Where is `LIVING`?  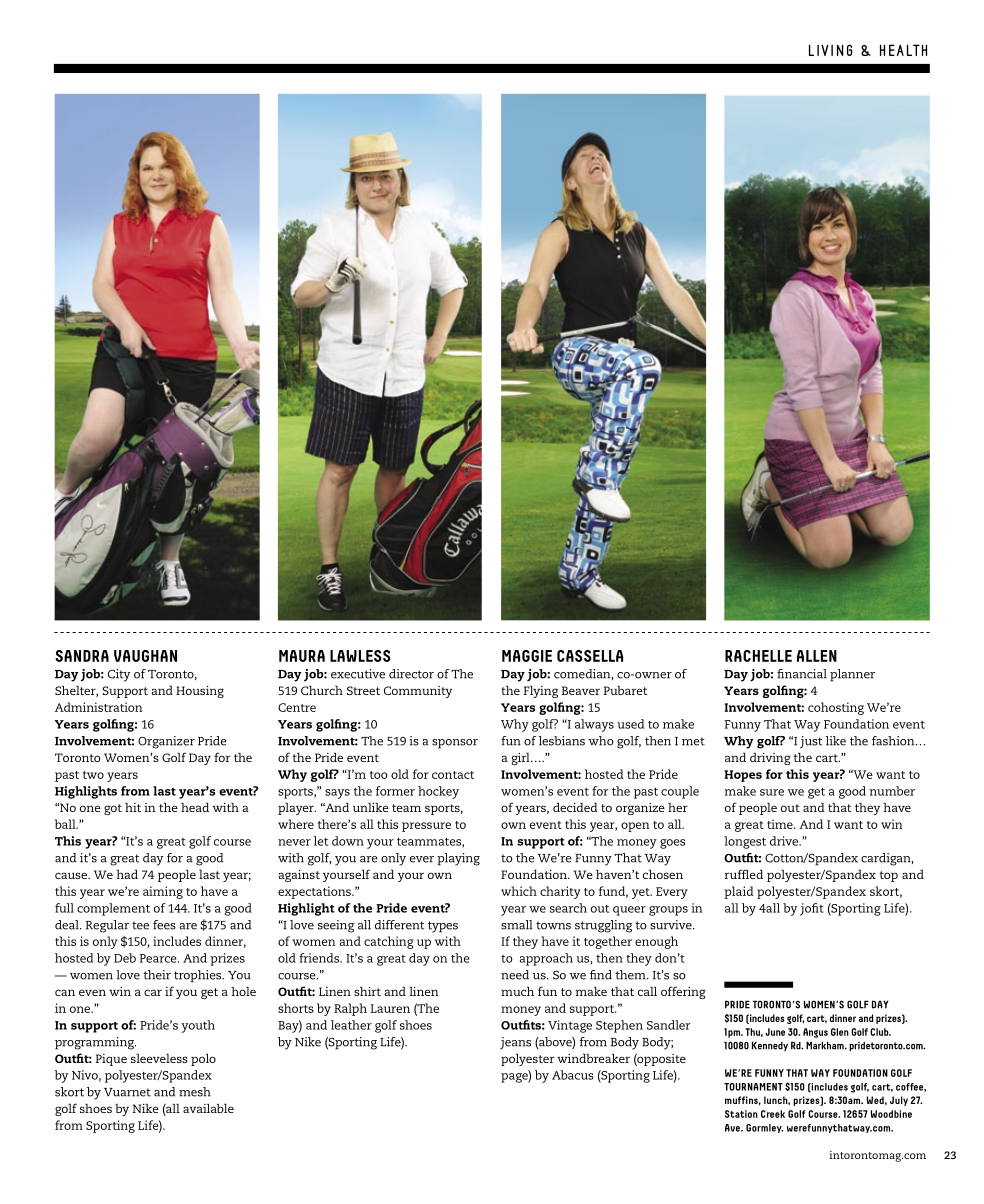 LIVING is located at coordinates (830, 50).
